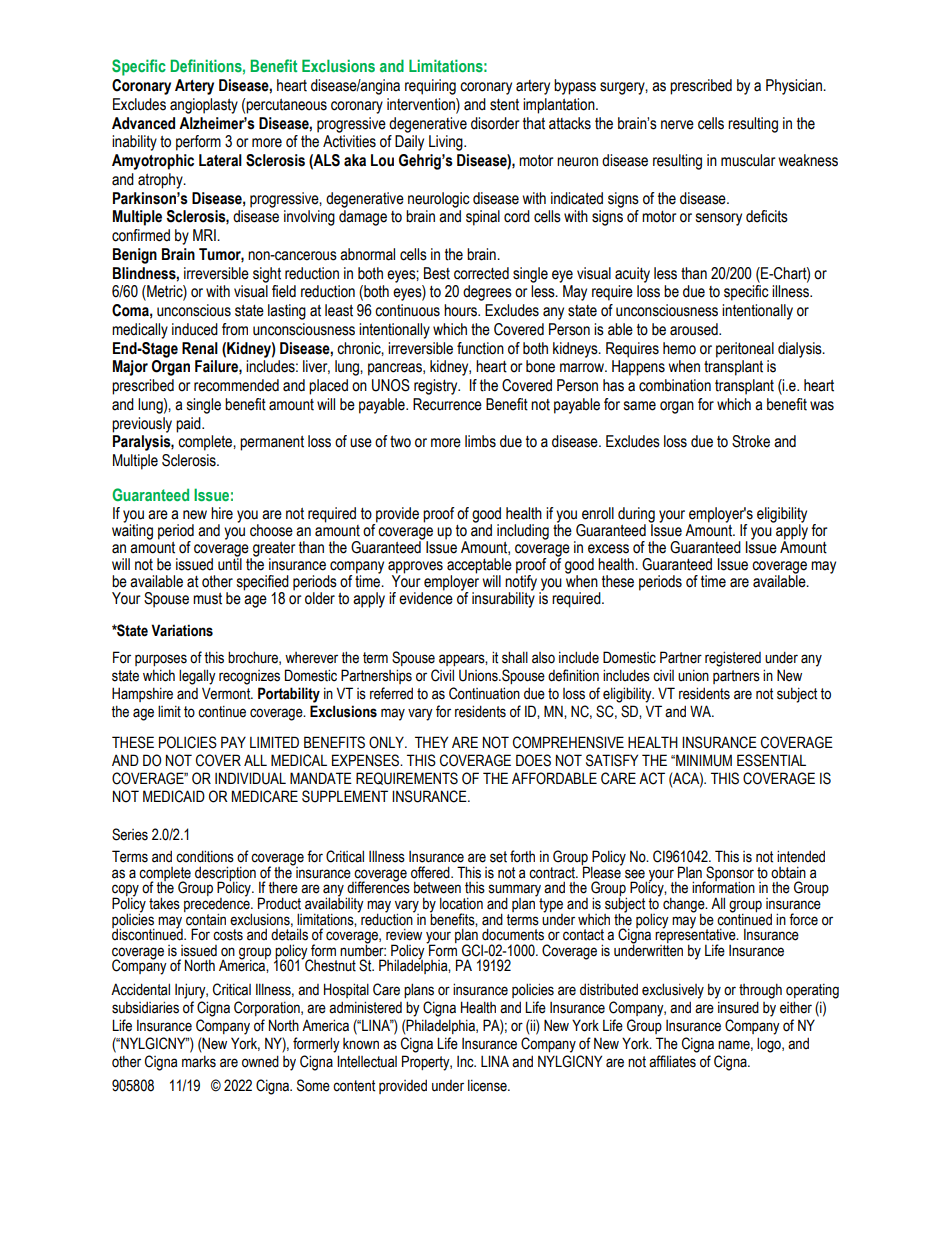  I want to click on induced, so click(195, 329).
